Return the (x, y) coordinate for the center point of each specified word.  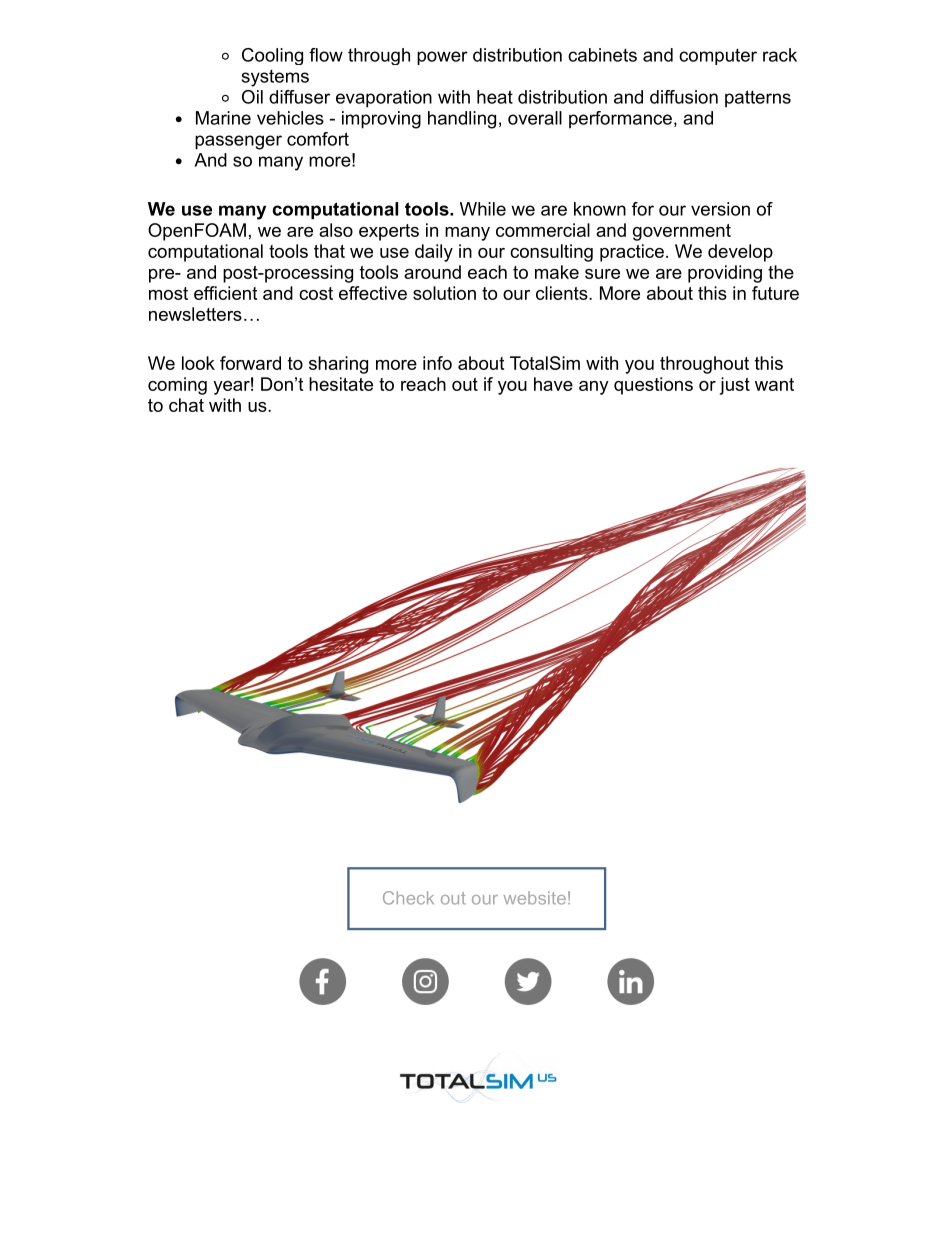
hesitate (341, 384)
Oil (252, 97)
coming (177, 386)
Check (408, 898)
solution (444, 293)
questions (653, 386)
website (535, 898)
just (735, 386)
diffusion (684, 97)
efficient (225, 293)
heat (495, 97)
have (553, 384)
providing (725, 274)
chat (186, 405)
